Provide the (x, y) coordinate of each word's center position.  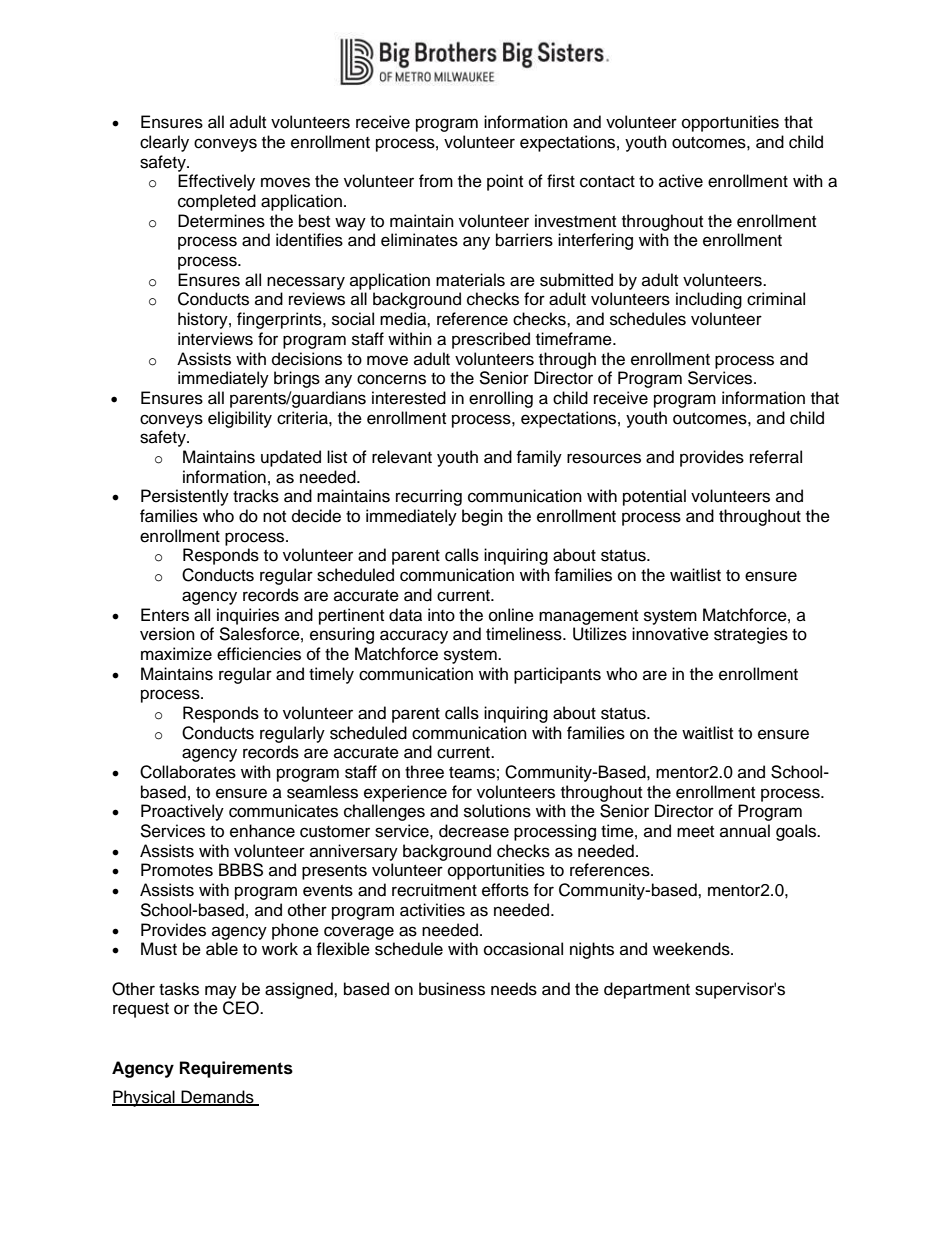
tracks (256, 496)
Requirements (236, 1069)
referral (776, 457)
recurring (429, 497)
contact (607, 182)
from (436, 181)
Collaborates (188, 772)
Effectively (216, 182)
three (424, 772)
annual (745, 831)
